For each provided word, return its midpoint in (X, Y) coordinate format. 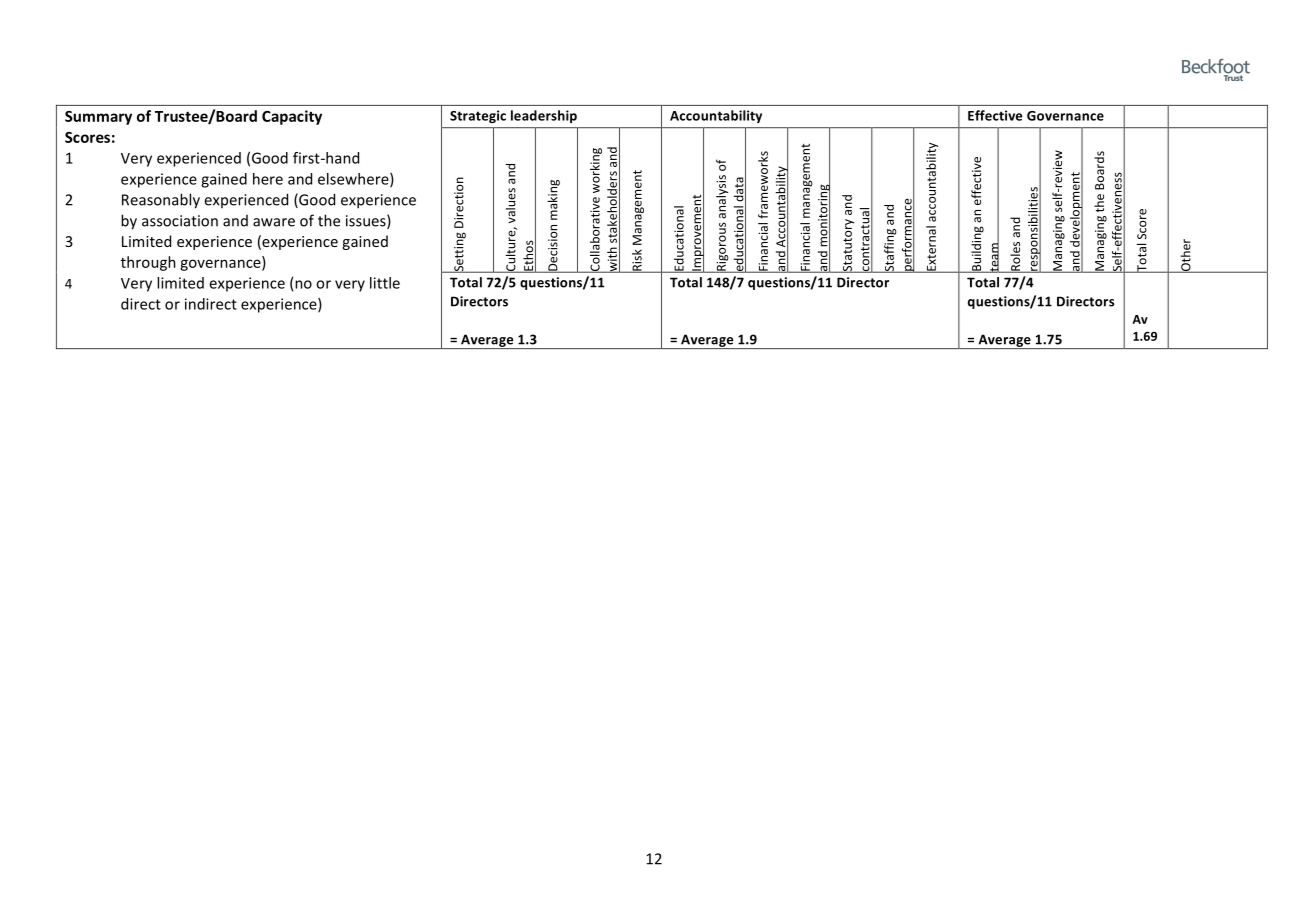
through (148, 263)
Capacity (292, 117)
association (180, 221)
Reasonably (161, 201)
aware (274, 222)
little (385, 283)
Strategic (478, 116)
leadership (544, 116)
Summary (98, 118)
